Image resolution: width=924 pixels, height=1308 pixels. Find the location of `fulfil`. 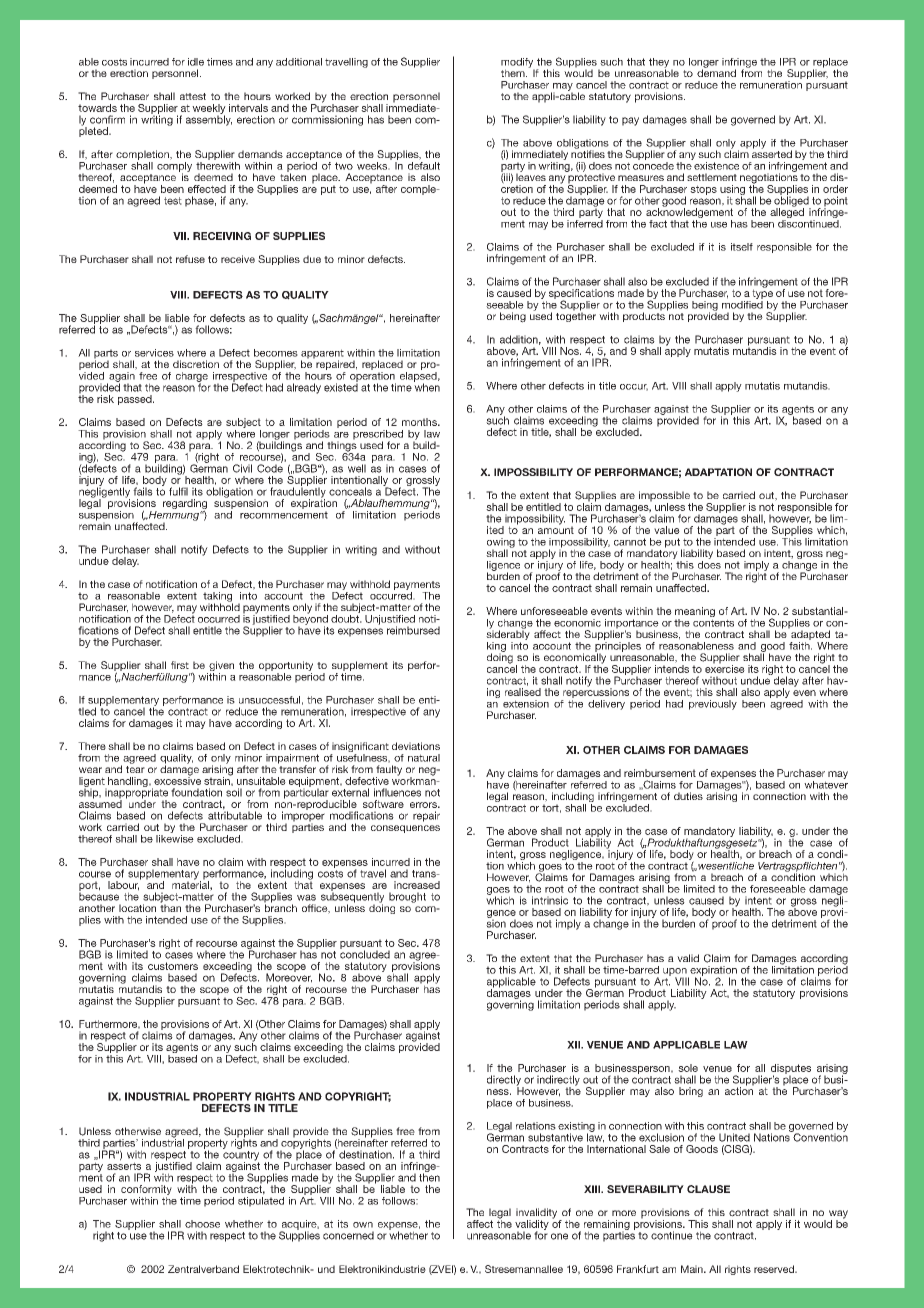

fulfil is located at coordinates (178, 491).
